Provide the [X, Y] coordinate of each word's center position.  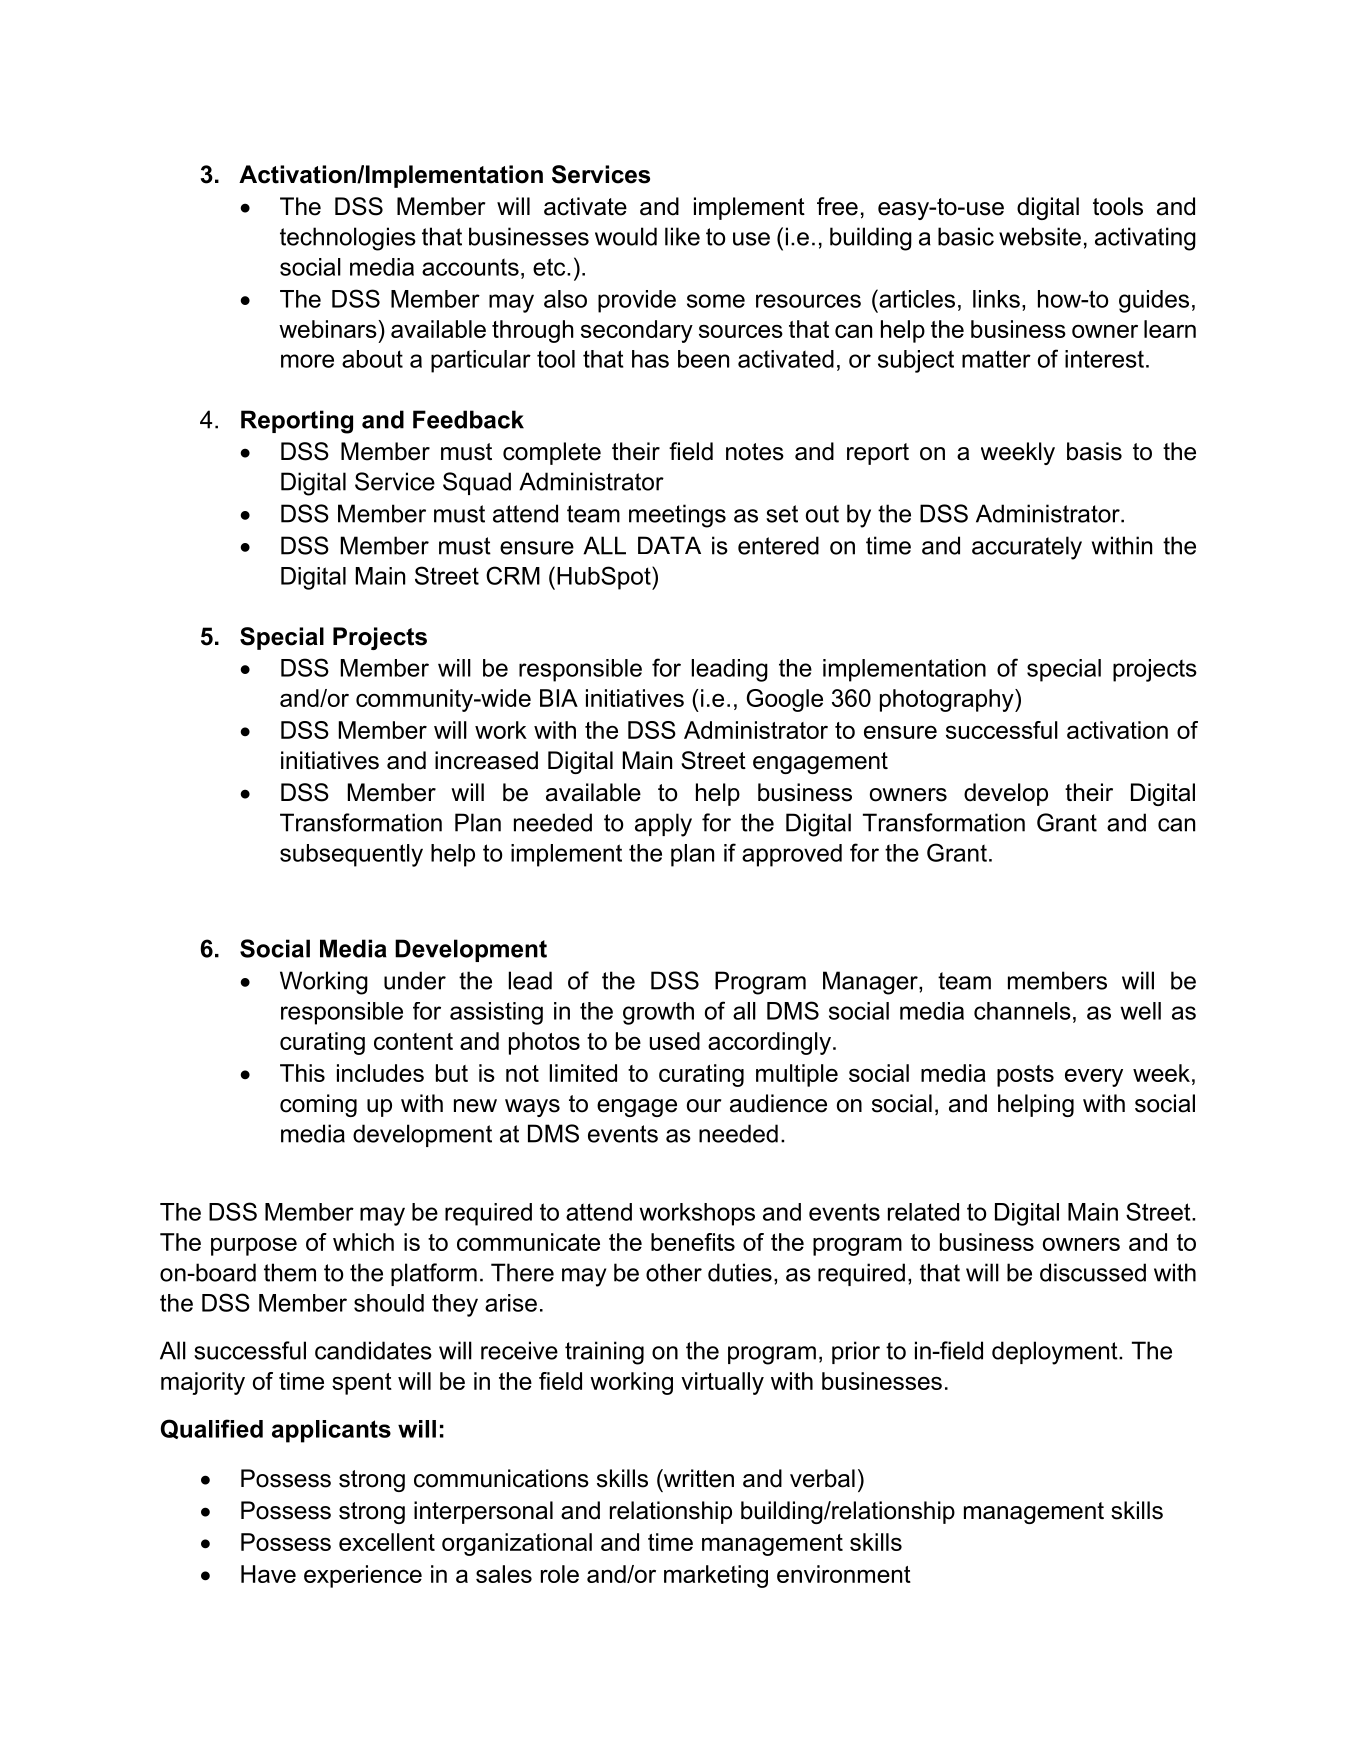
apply [663, 825]
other [674, 1272]
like [682, 236]
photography [948, 700]
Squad [477, 483]
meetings [677, 516]
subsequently [351, 855]
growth [658, 1013]
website [1040, 236]
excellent [387, 1542]
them [290, 1272]
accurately [1027, 548]
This [302, 1073]
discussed [1093, 1272]
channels [1022, 1011]
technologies [348, 239]
